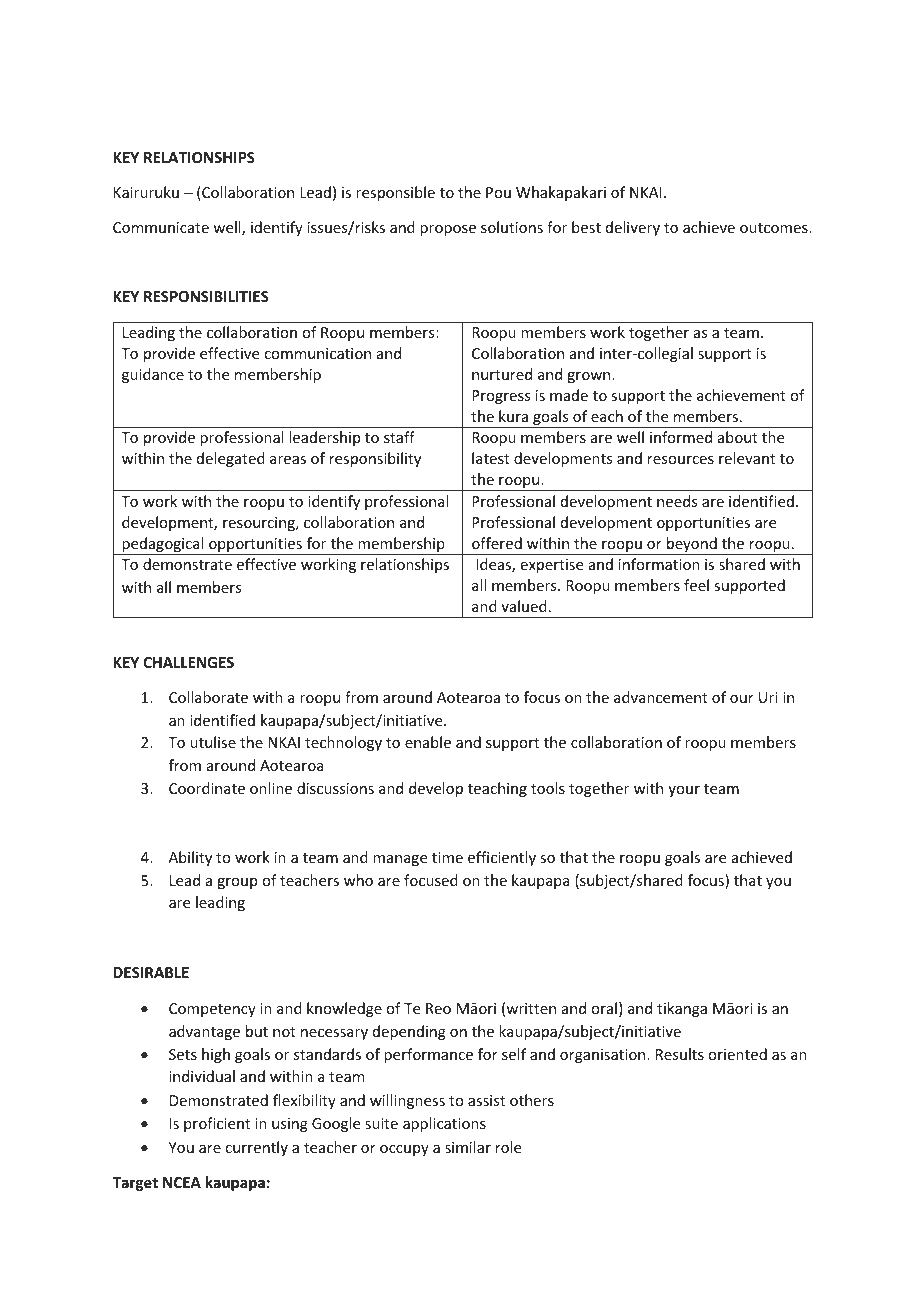  I want to click on similar, so click(468, 1147).
